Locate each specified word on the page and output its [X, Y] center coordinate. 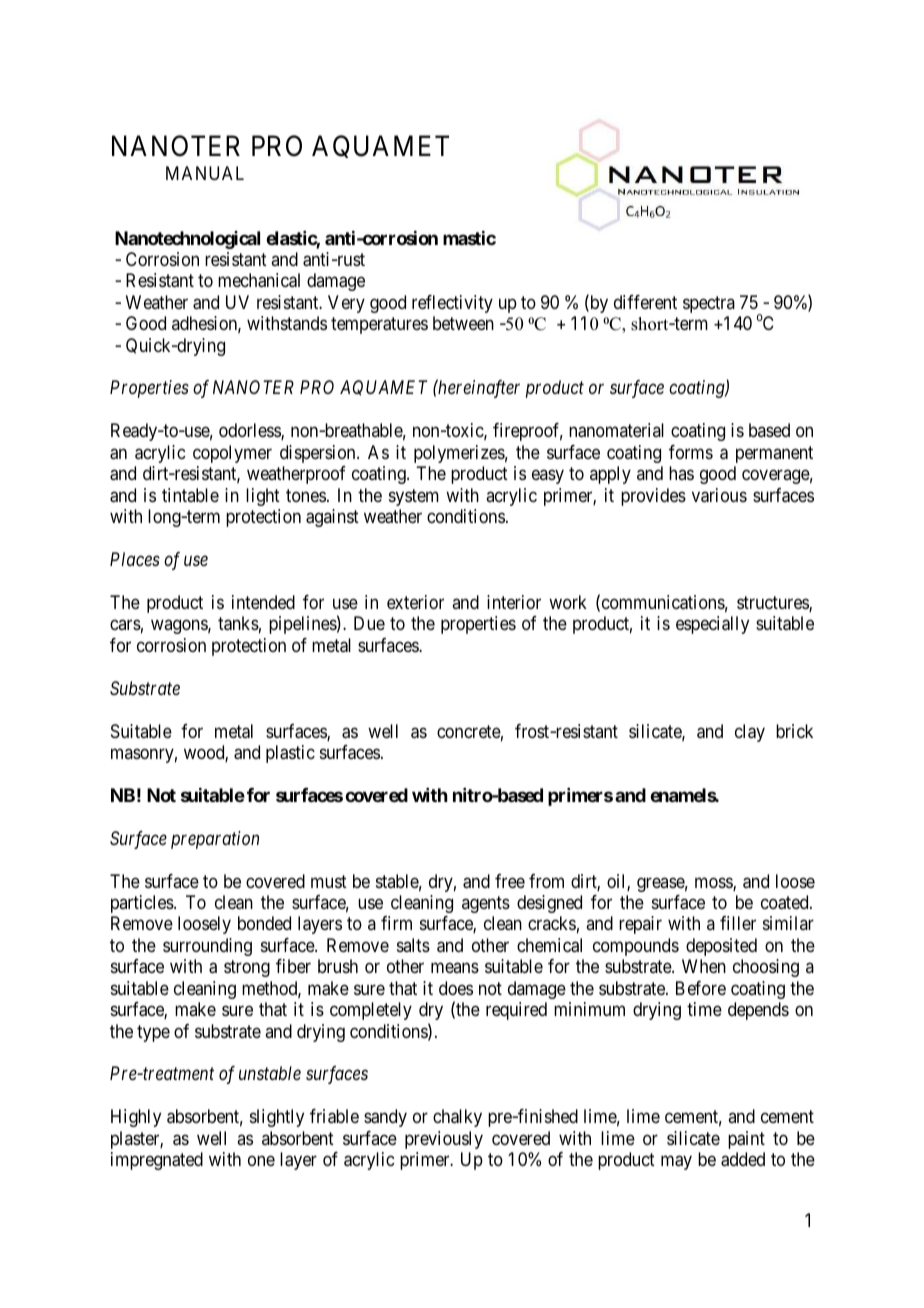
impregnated [157, 1161]
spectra [709, 304]
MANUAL [205, 173]
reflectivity [452, 304]
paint [746, 1140]
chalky [457, 1118]
